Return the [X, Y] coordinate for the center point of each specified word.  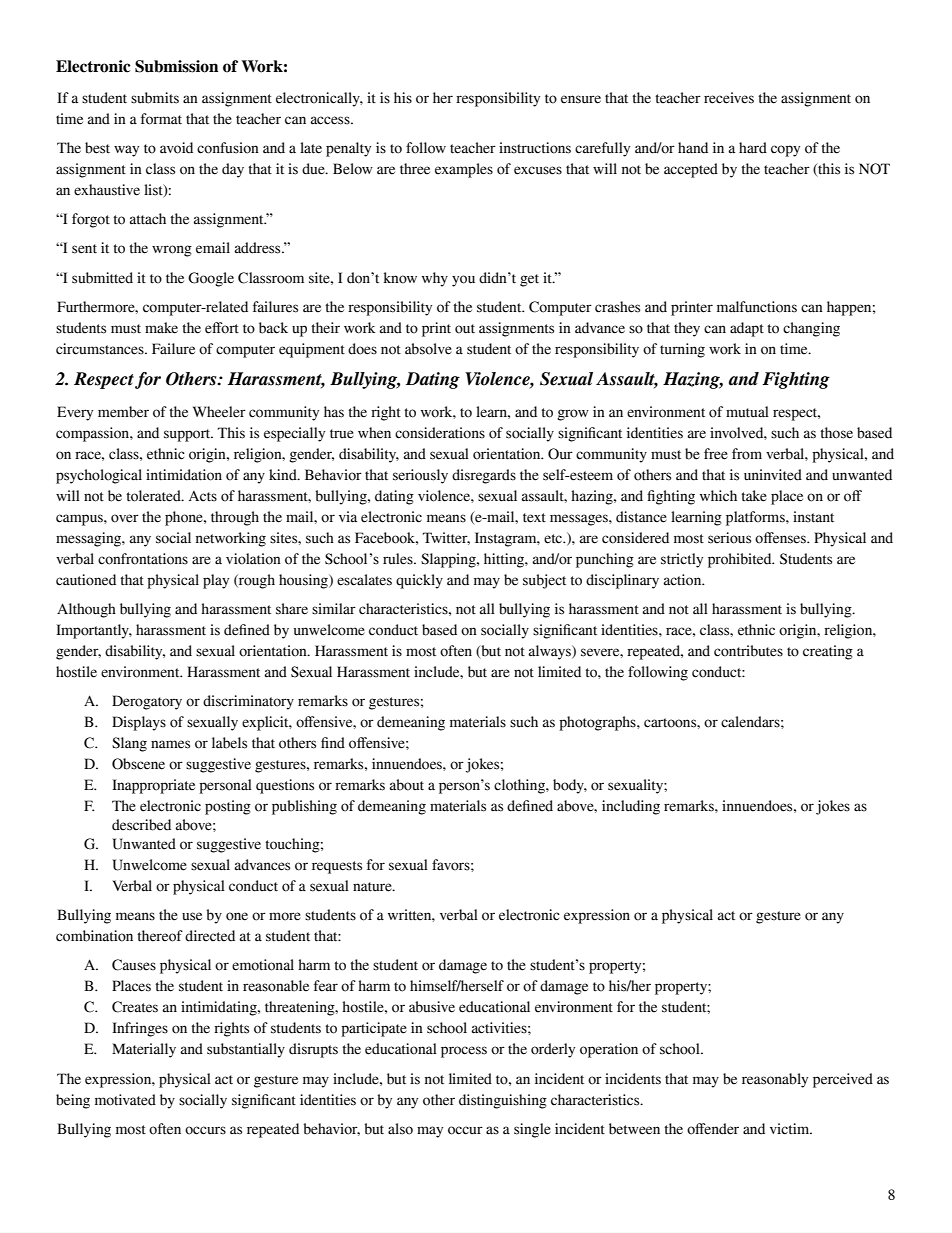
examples [464, 170]
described [141, 825]
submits [155, 98]
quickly [419, 581]
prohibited [741, 560]
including [631, 807]
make [161, 328]
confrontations [143, 559]
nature [373, 887]
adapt [747, 329]
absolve [428, 349]
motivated [125, 1100]
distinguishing [503, 1101]
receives [729, 98]
